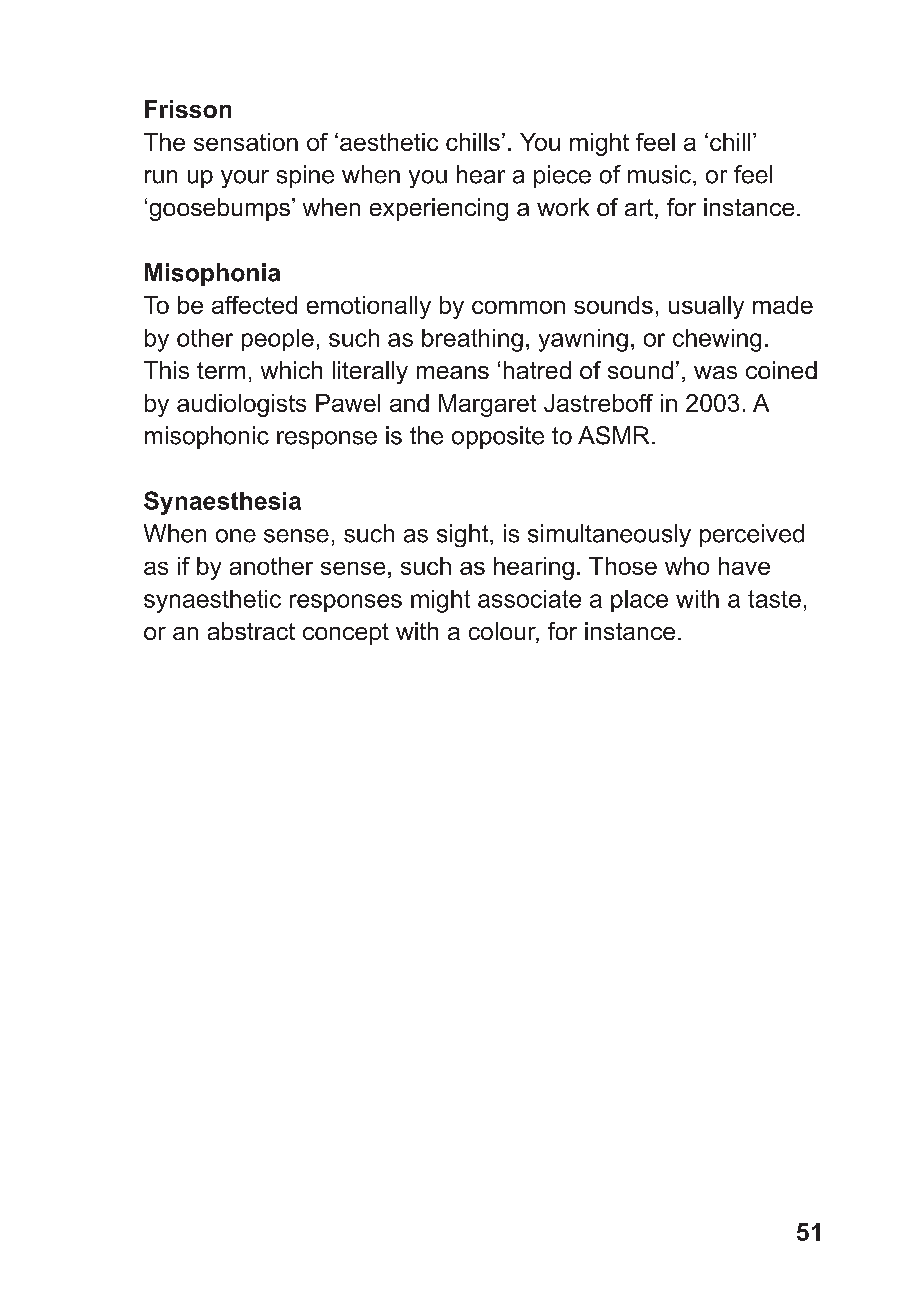  What do you see at coordinates (562, 176) in the document?
I see `piece` at bounding box center [562, 176].
